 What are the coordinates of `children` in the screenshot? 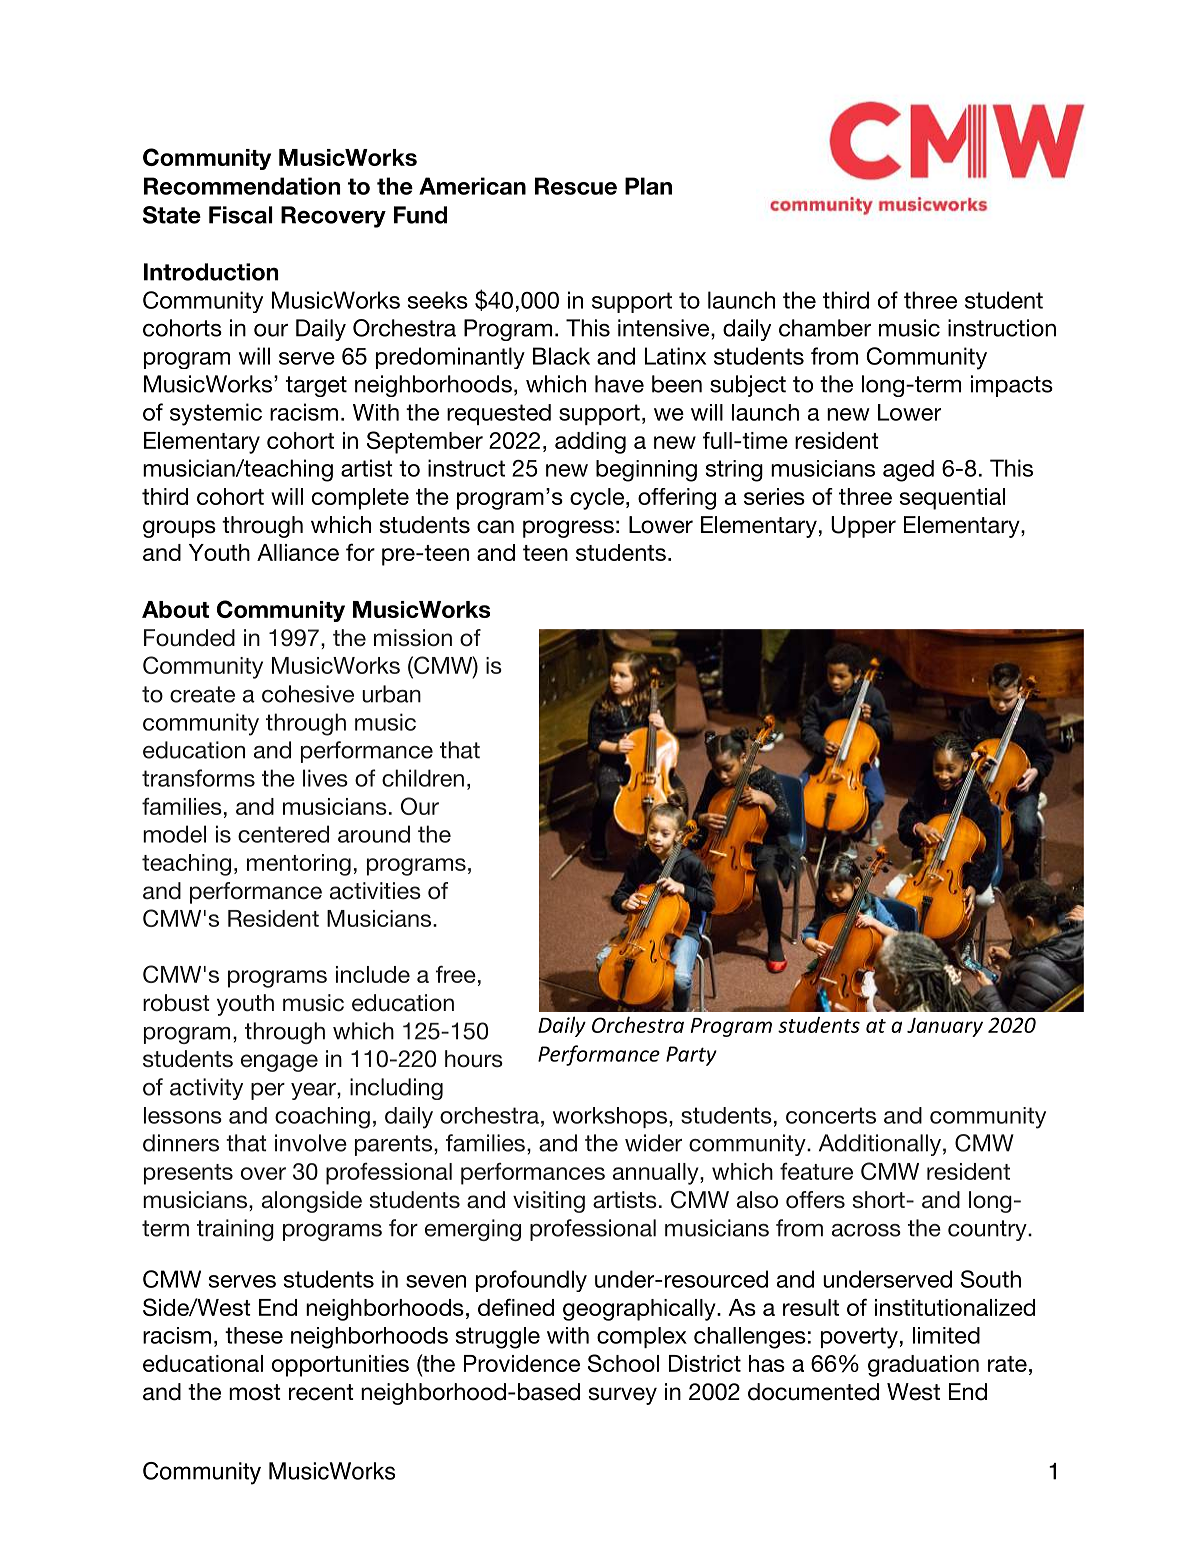 It's located at (423, 778).
